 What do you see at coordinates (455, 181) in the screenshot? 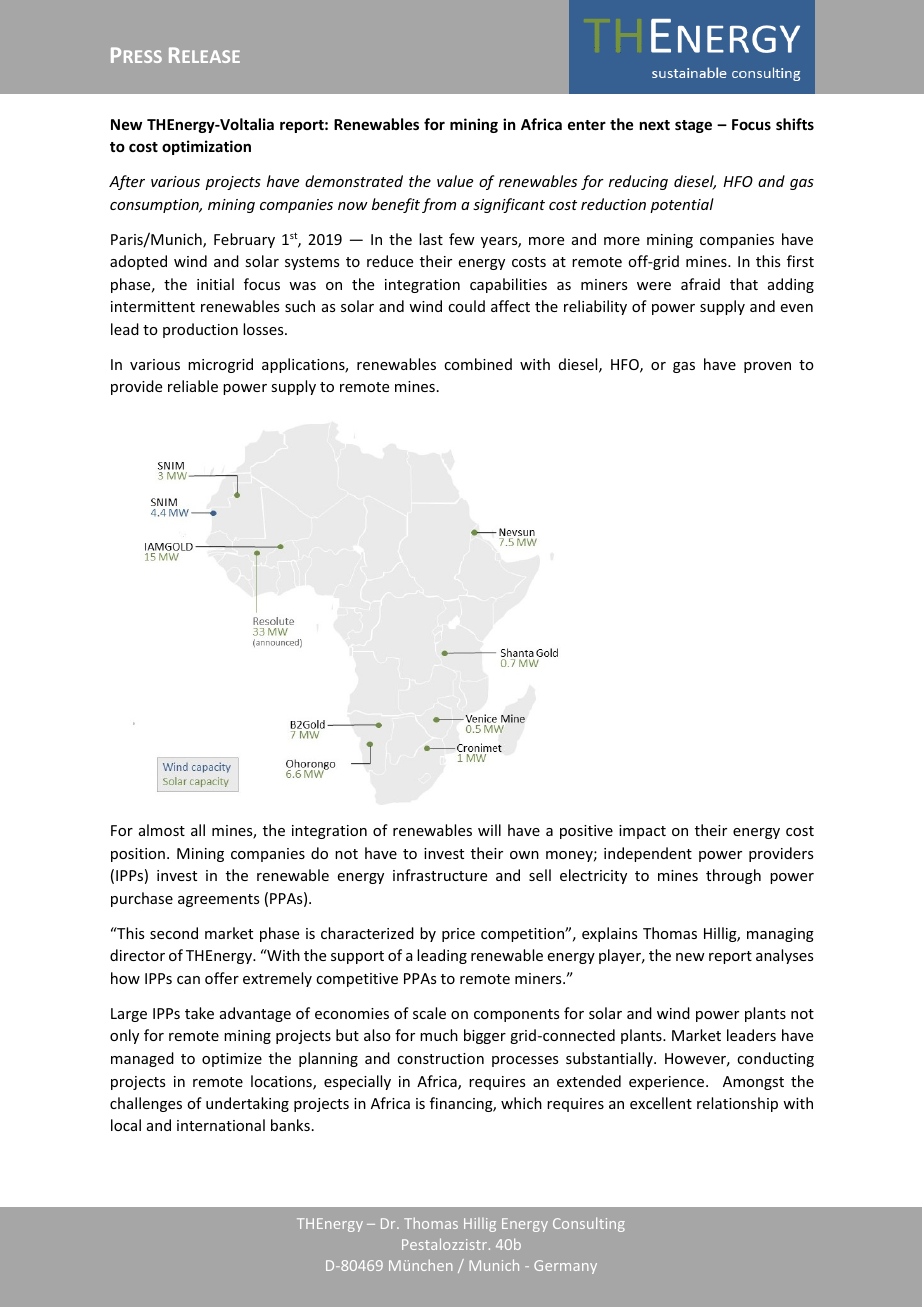
I see `value` at bounding box center [455, 181].
